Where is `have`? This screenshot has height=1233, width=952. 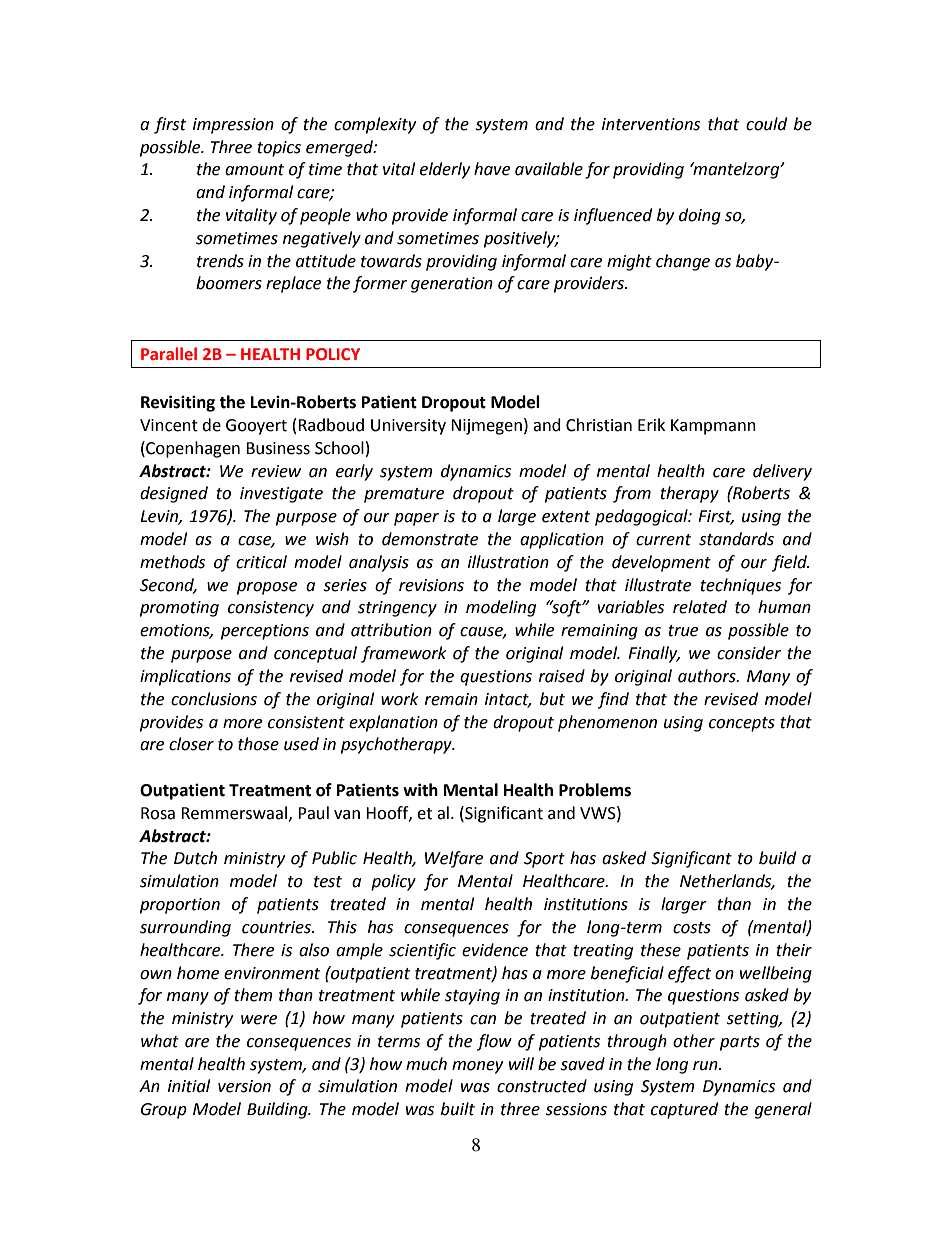 have is located at coordinates (492, 169).
